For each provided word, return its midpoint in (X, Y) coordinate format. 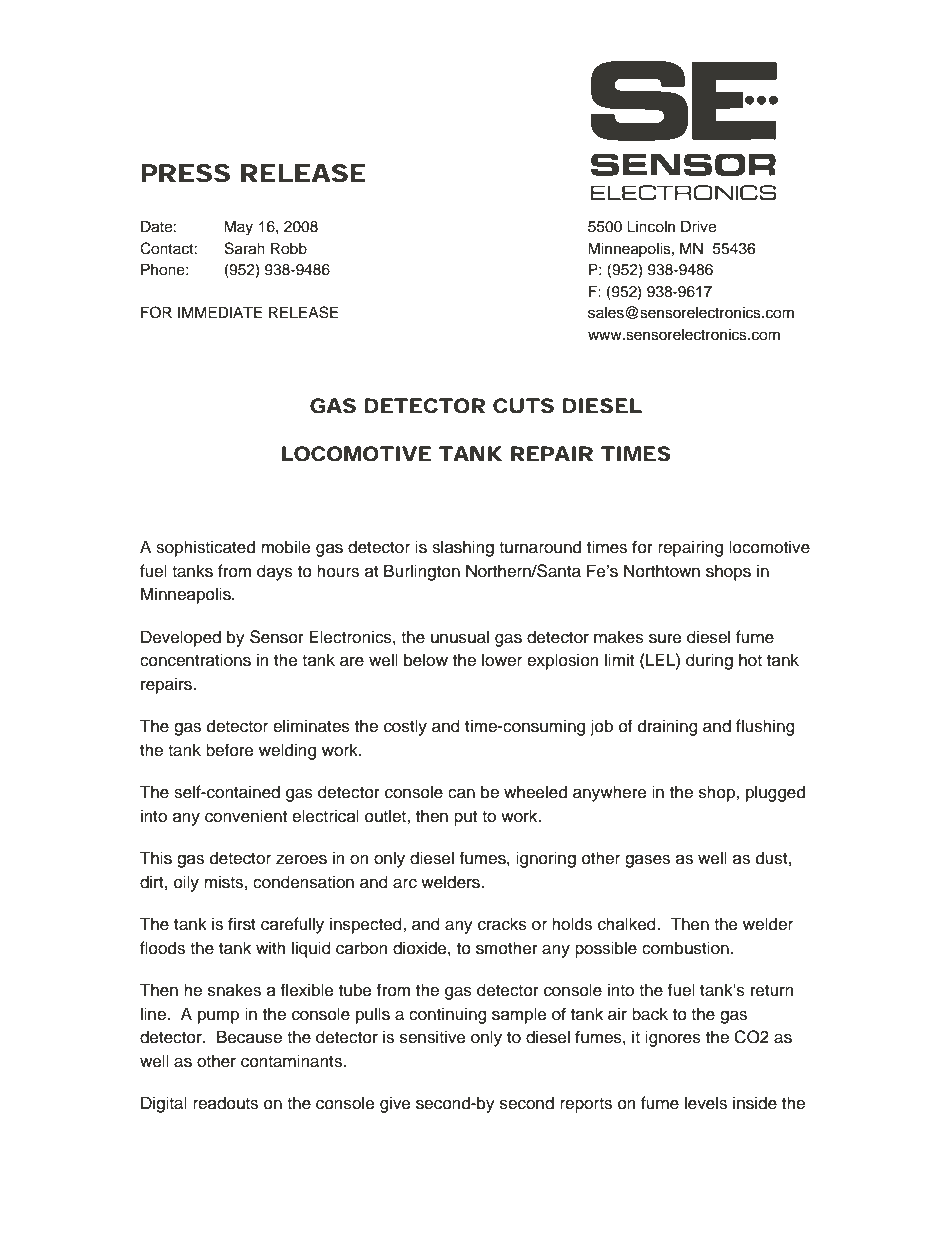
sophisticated (205, 548)
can (461, 793)
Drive (698, 226)
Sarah (245, 248)
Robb (289, 248)
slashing (463, 548)
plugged (775, 793)
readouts (225, 1103)
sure (665, 638)
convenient (246, 816)
